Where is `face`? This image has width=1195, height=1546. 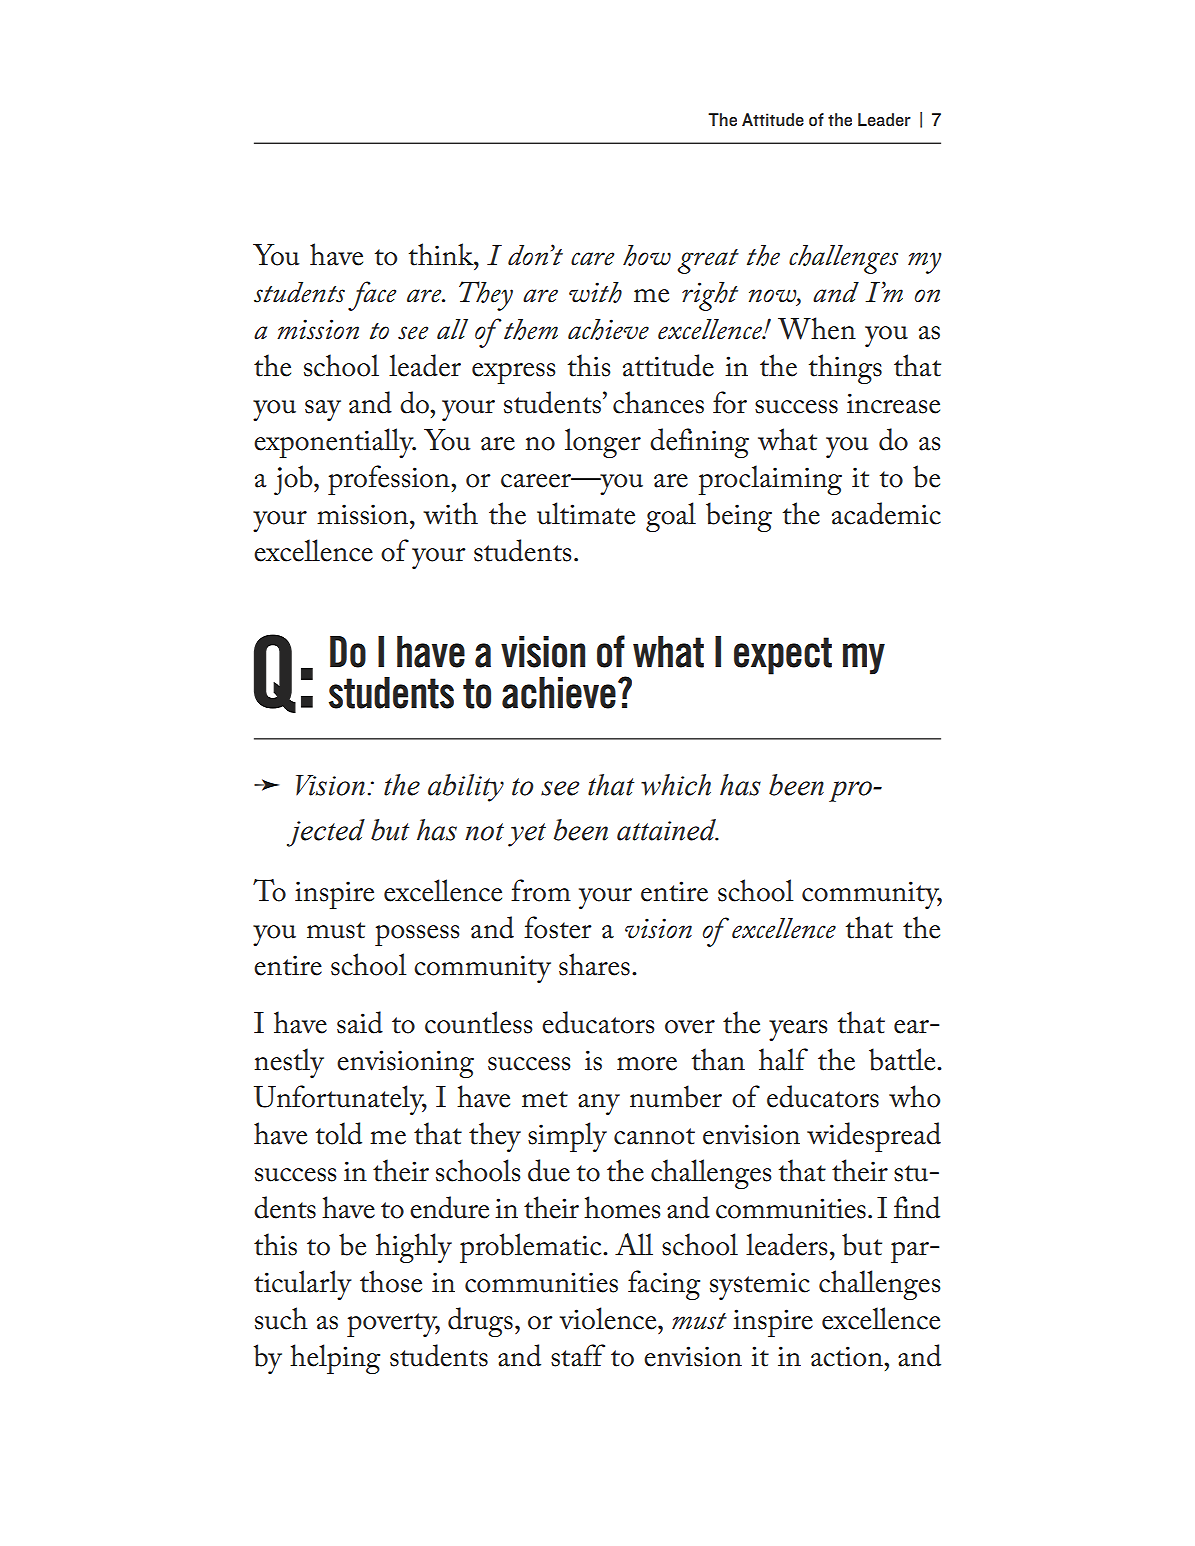 face is located at coordinates (372, 296).
